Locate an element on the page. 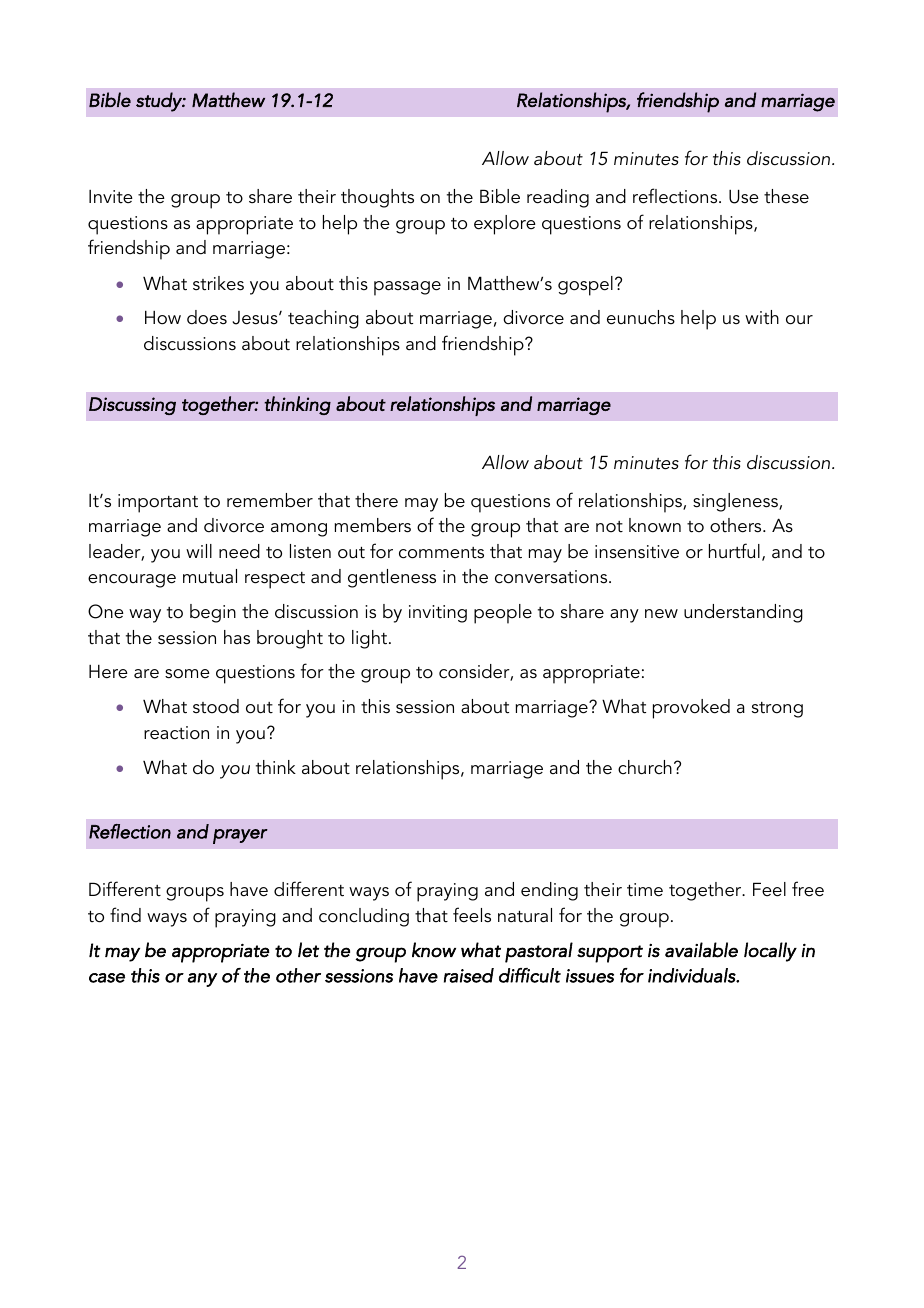  members is located at coordinates (373, 525).
